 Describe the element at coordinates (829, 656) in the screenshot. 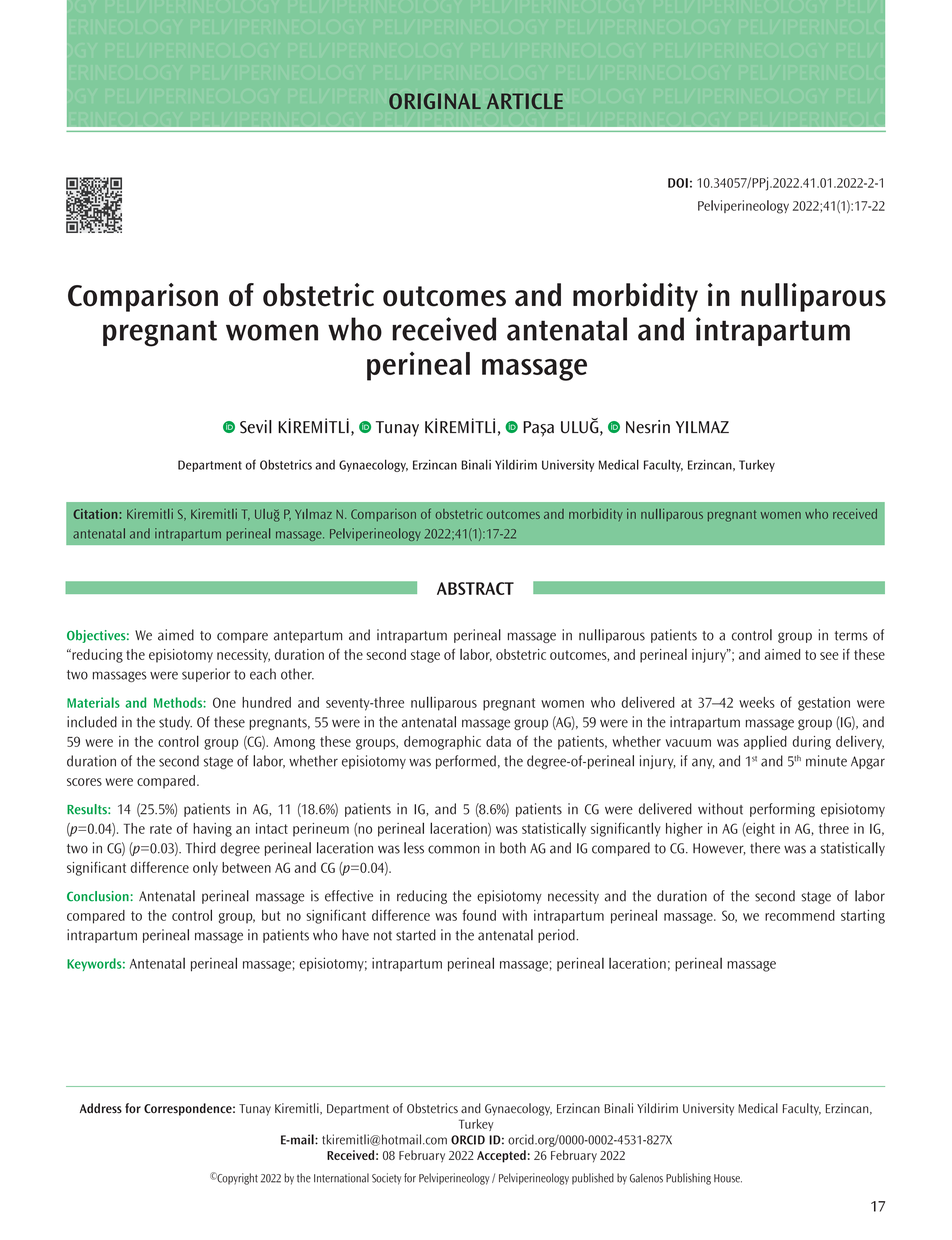

I see `see` at that location.
